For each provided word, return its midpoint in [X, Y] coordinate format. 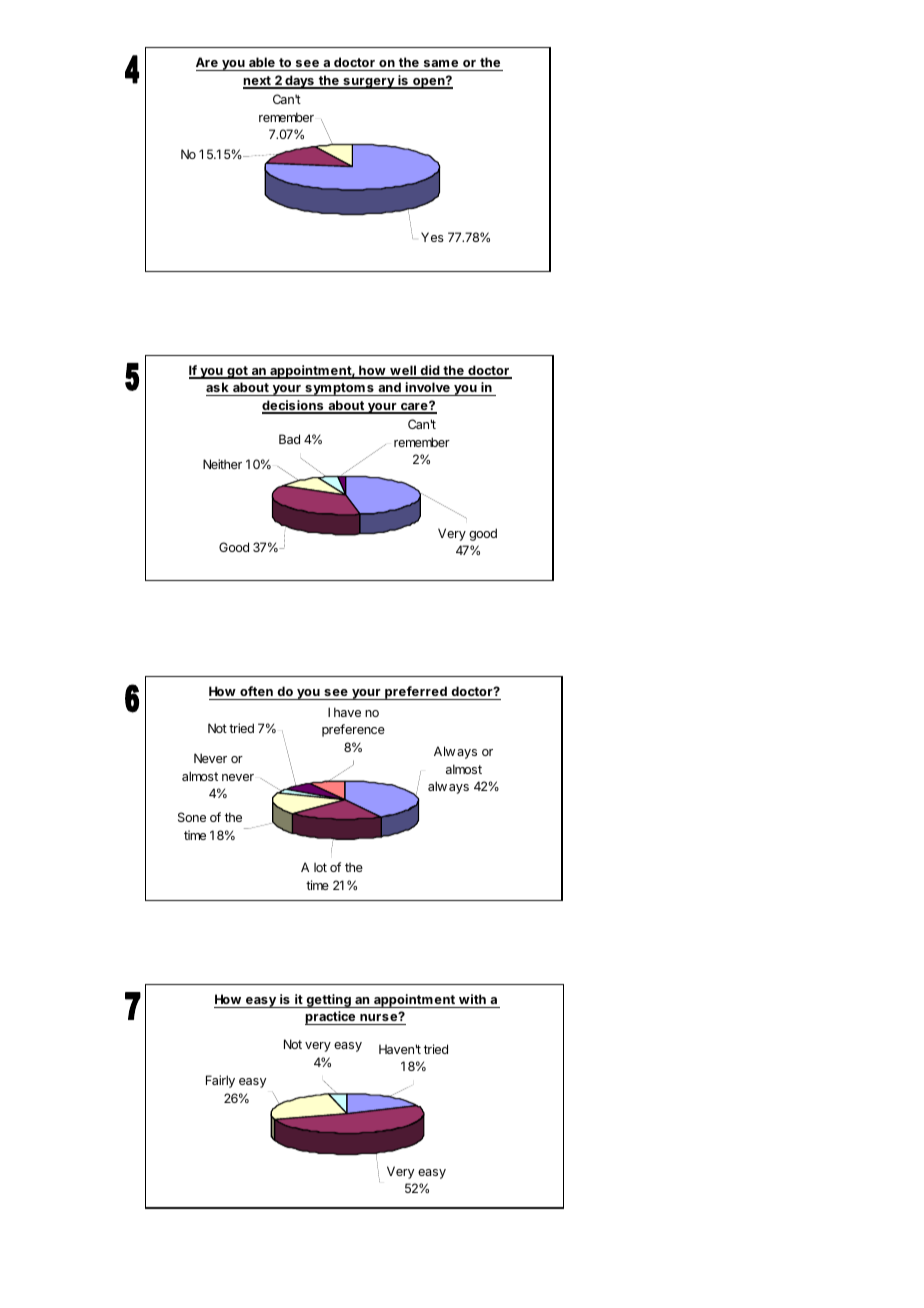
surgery [369, 83]
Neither [222, 464]
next [258, 82]
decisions [294, 406]
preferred [416, 693]
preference [353, 730]
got [237, 372]
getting [328, 1001]
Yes [432, 237]
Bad [289, 439]
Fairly [220, 1081]
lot [320, 867]
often [256, 691]
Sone [192, 817]
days [299, 82]
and [389, 387]
